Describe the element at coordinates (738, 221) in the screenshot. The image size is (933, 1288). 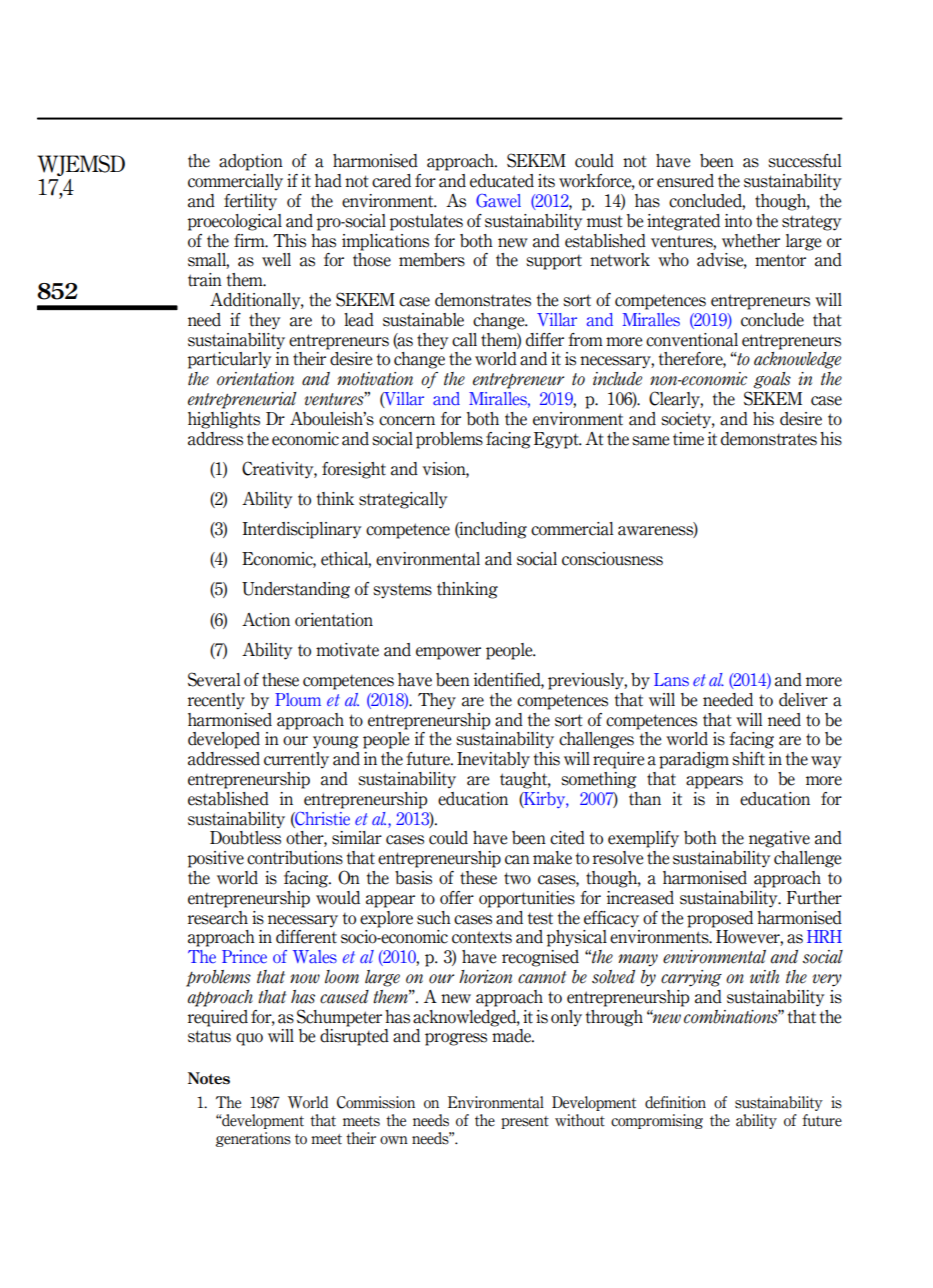
I see `into` at that location.
